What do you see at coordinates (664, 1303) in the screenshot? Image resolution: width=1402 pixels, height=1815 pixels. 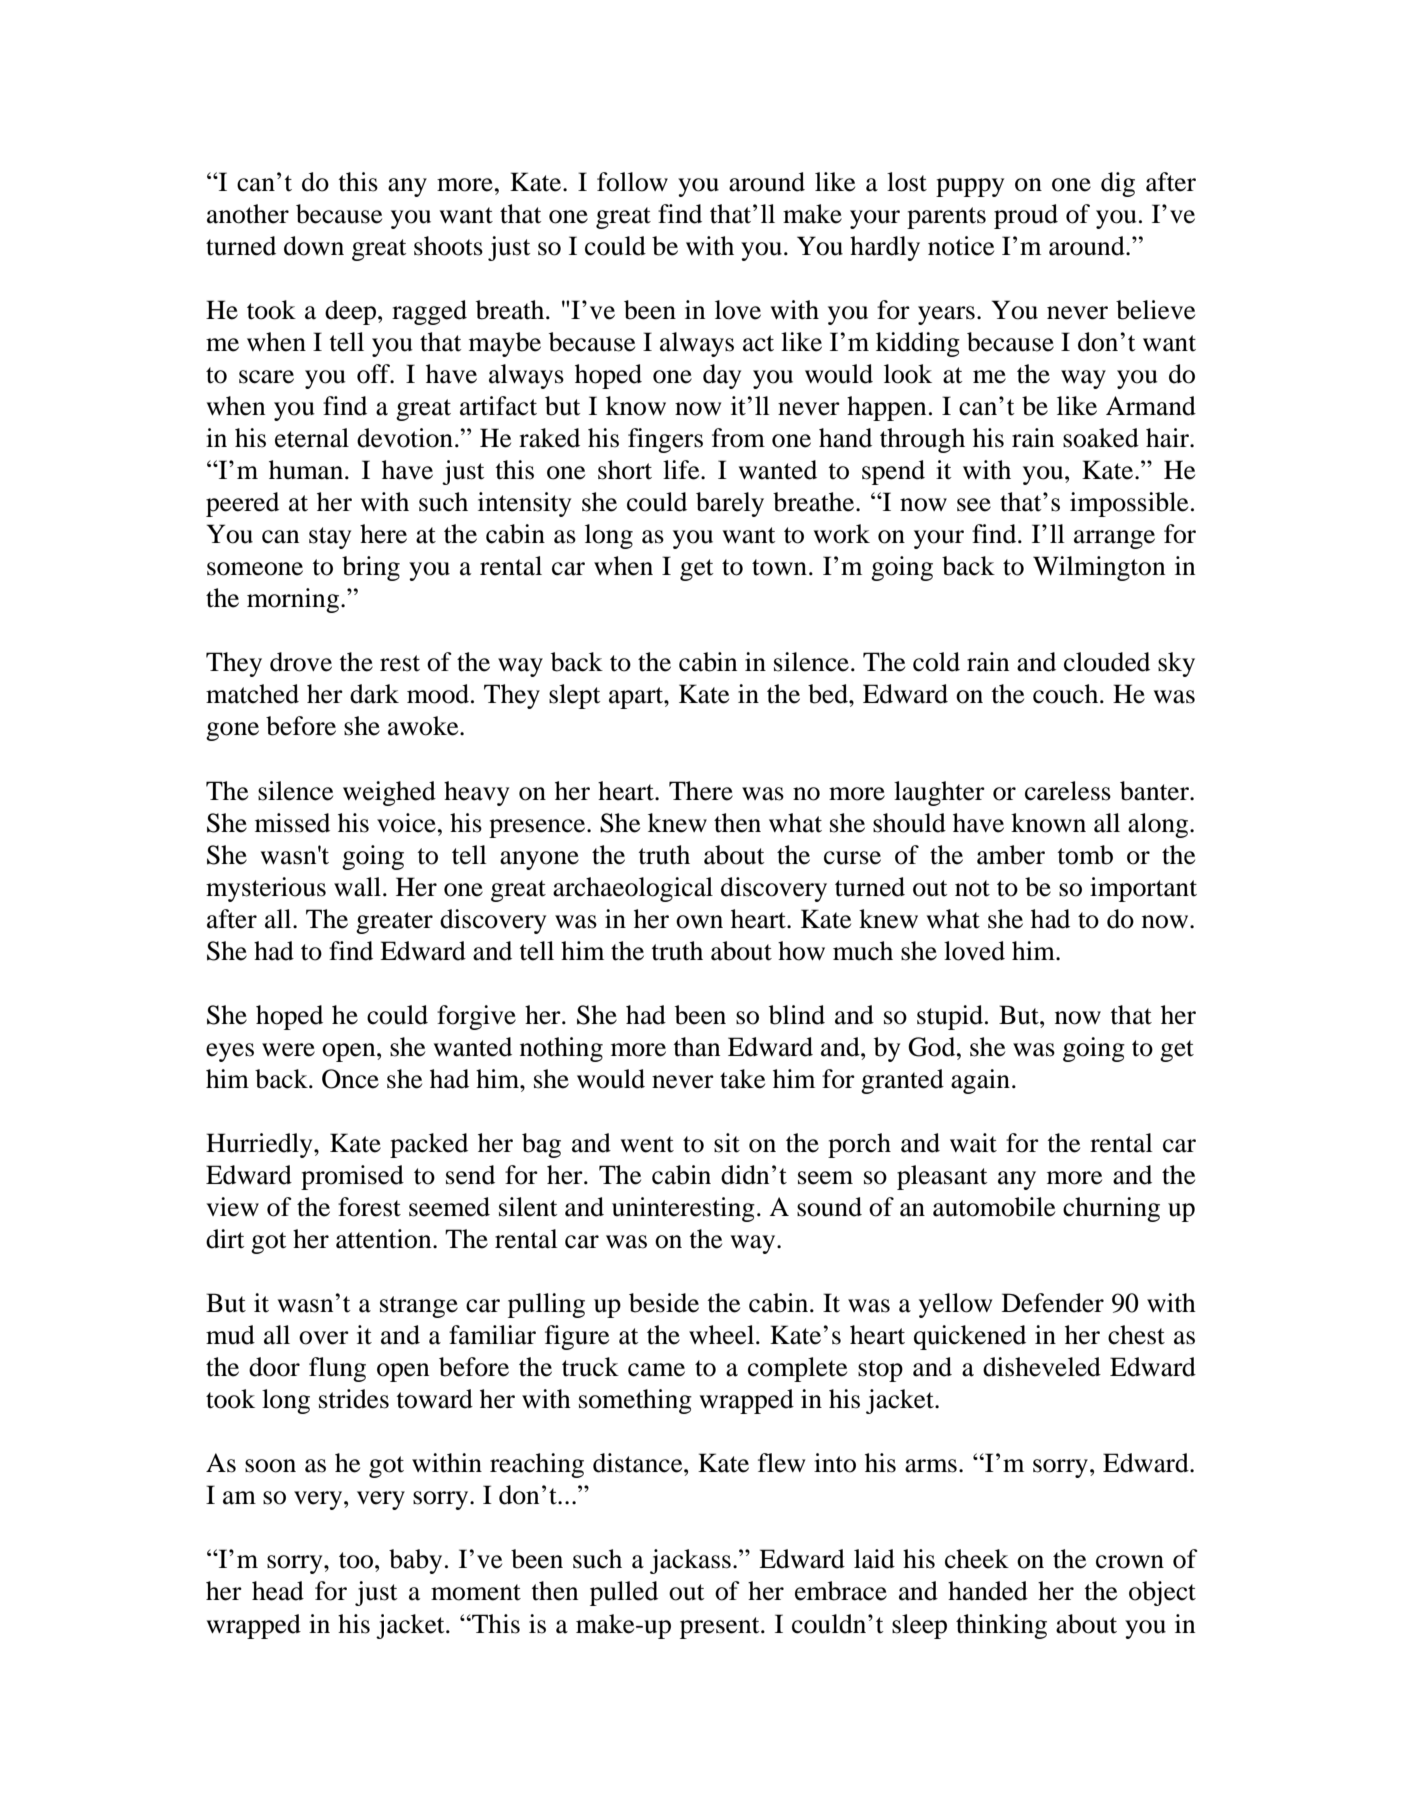 I see `beside` at bounding box center [664, 1303].
